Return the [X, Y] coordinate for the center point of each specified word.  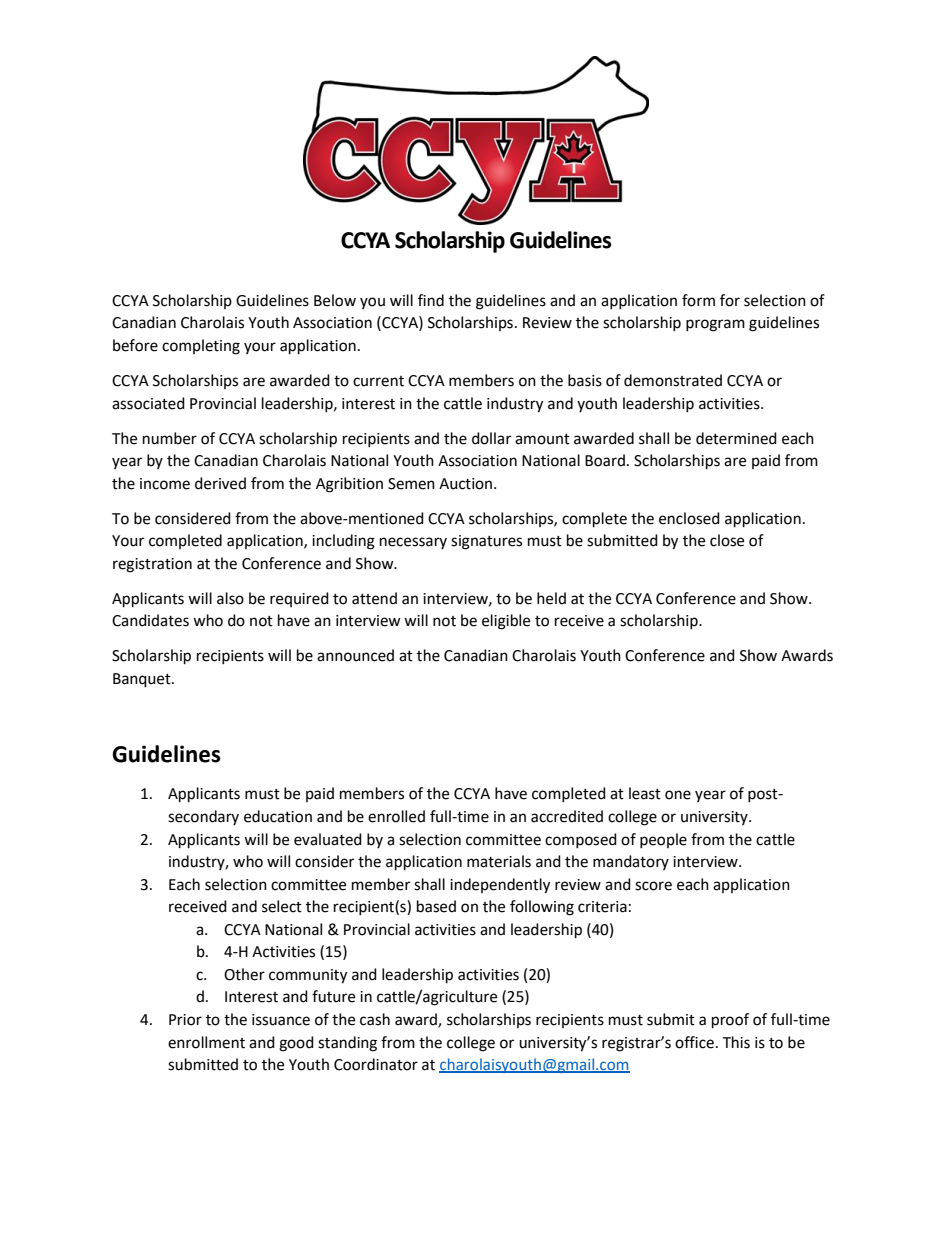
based [436, 906]
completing [201, 347]
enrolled [396, 816]
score [653, 886]
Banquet [143, 680]
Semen [411, 484]
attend [374, 598]
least [645, 793]
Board [605, 460]
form [698, 300]
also [230, 598]
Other [244, 974]
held [551, 598]
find [431, 300]
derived [220, 483]
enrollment [206, 1042]
